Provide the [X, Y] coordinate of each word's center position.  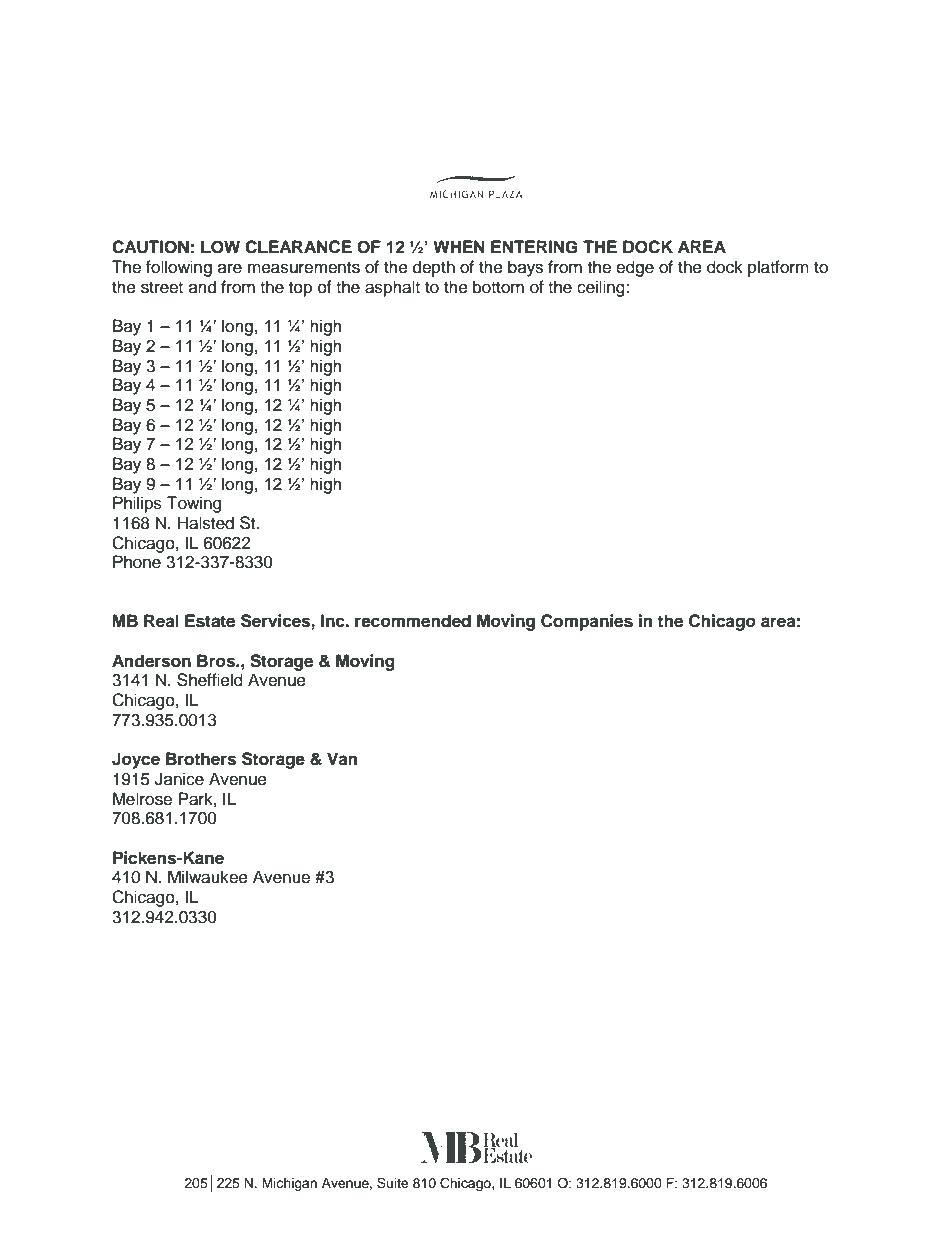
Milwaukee [208, 877]
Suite [393, 1183]
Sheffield [210, 680]
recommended [413, 621]
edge [635, 268]
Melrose [142, 799]
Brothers [201, 759]
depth [434, 268]
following [179, 268]
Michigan [289, 1184]
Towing [194, 504]
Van [342, 759]
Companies [587, 622]
